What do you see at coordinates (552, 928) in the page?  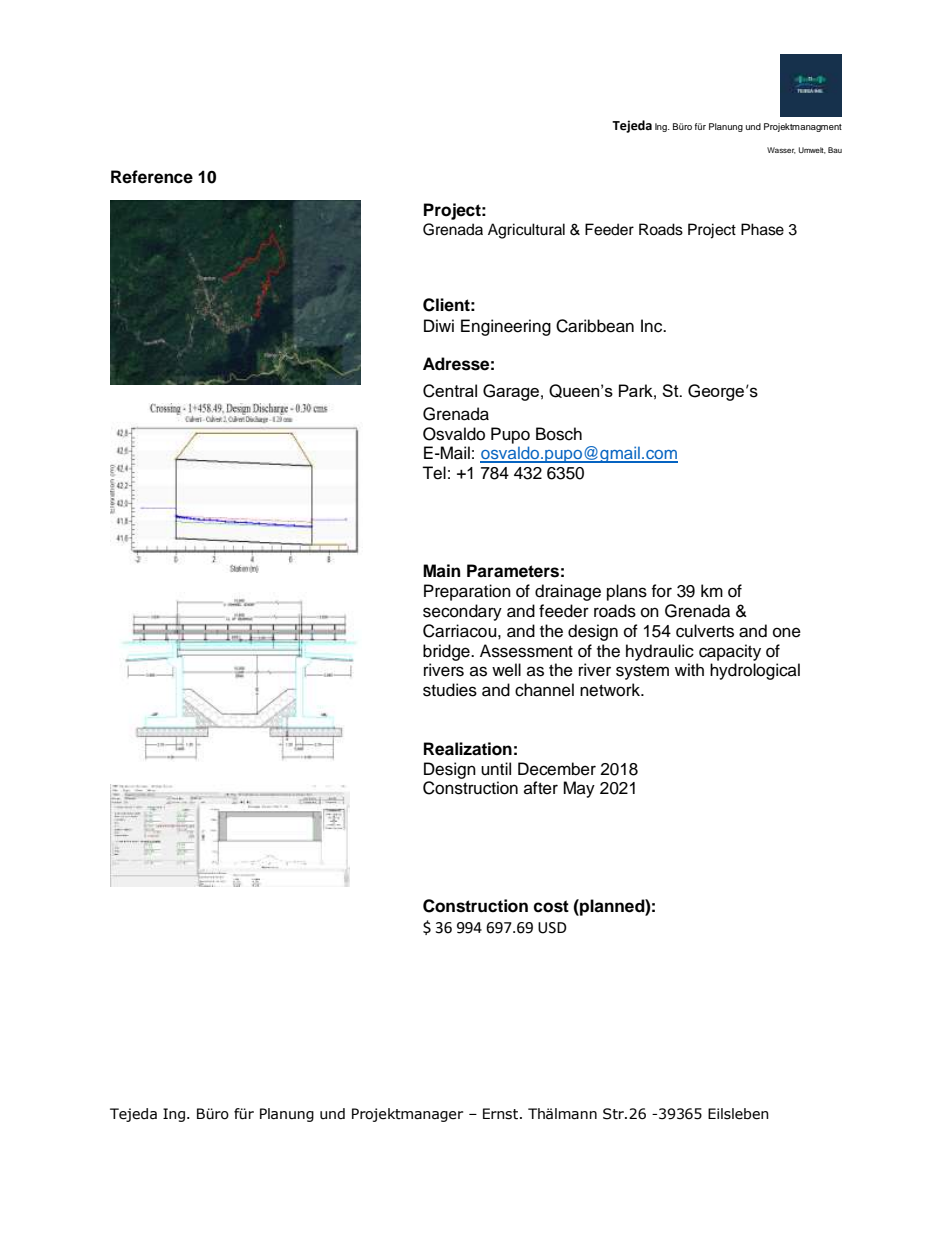 I see `USD` at bounding box center [552, 928].
